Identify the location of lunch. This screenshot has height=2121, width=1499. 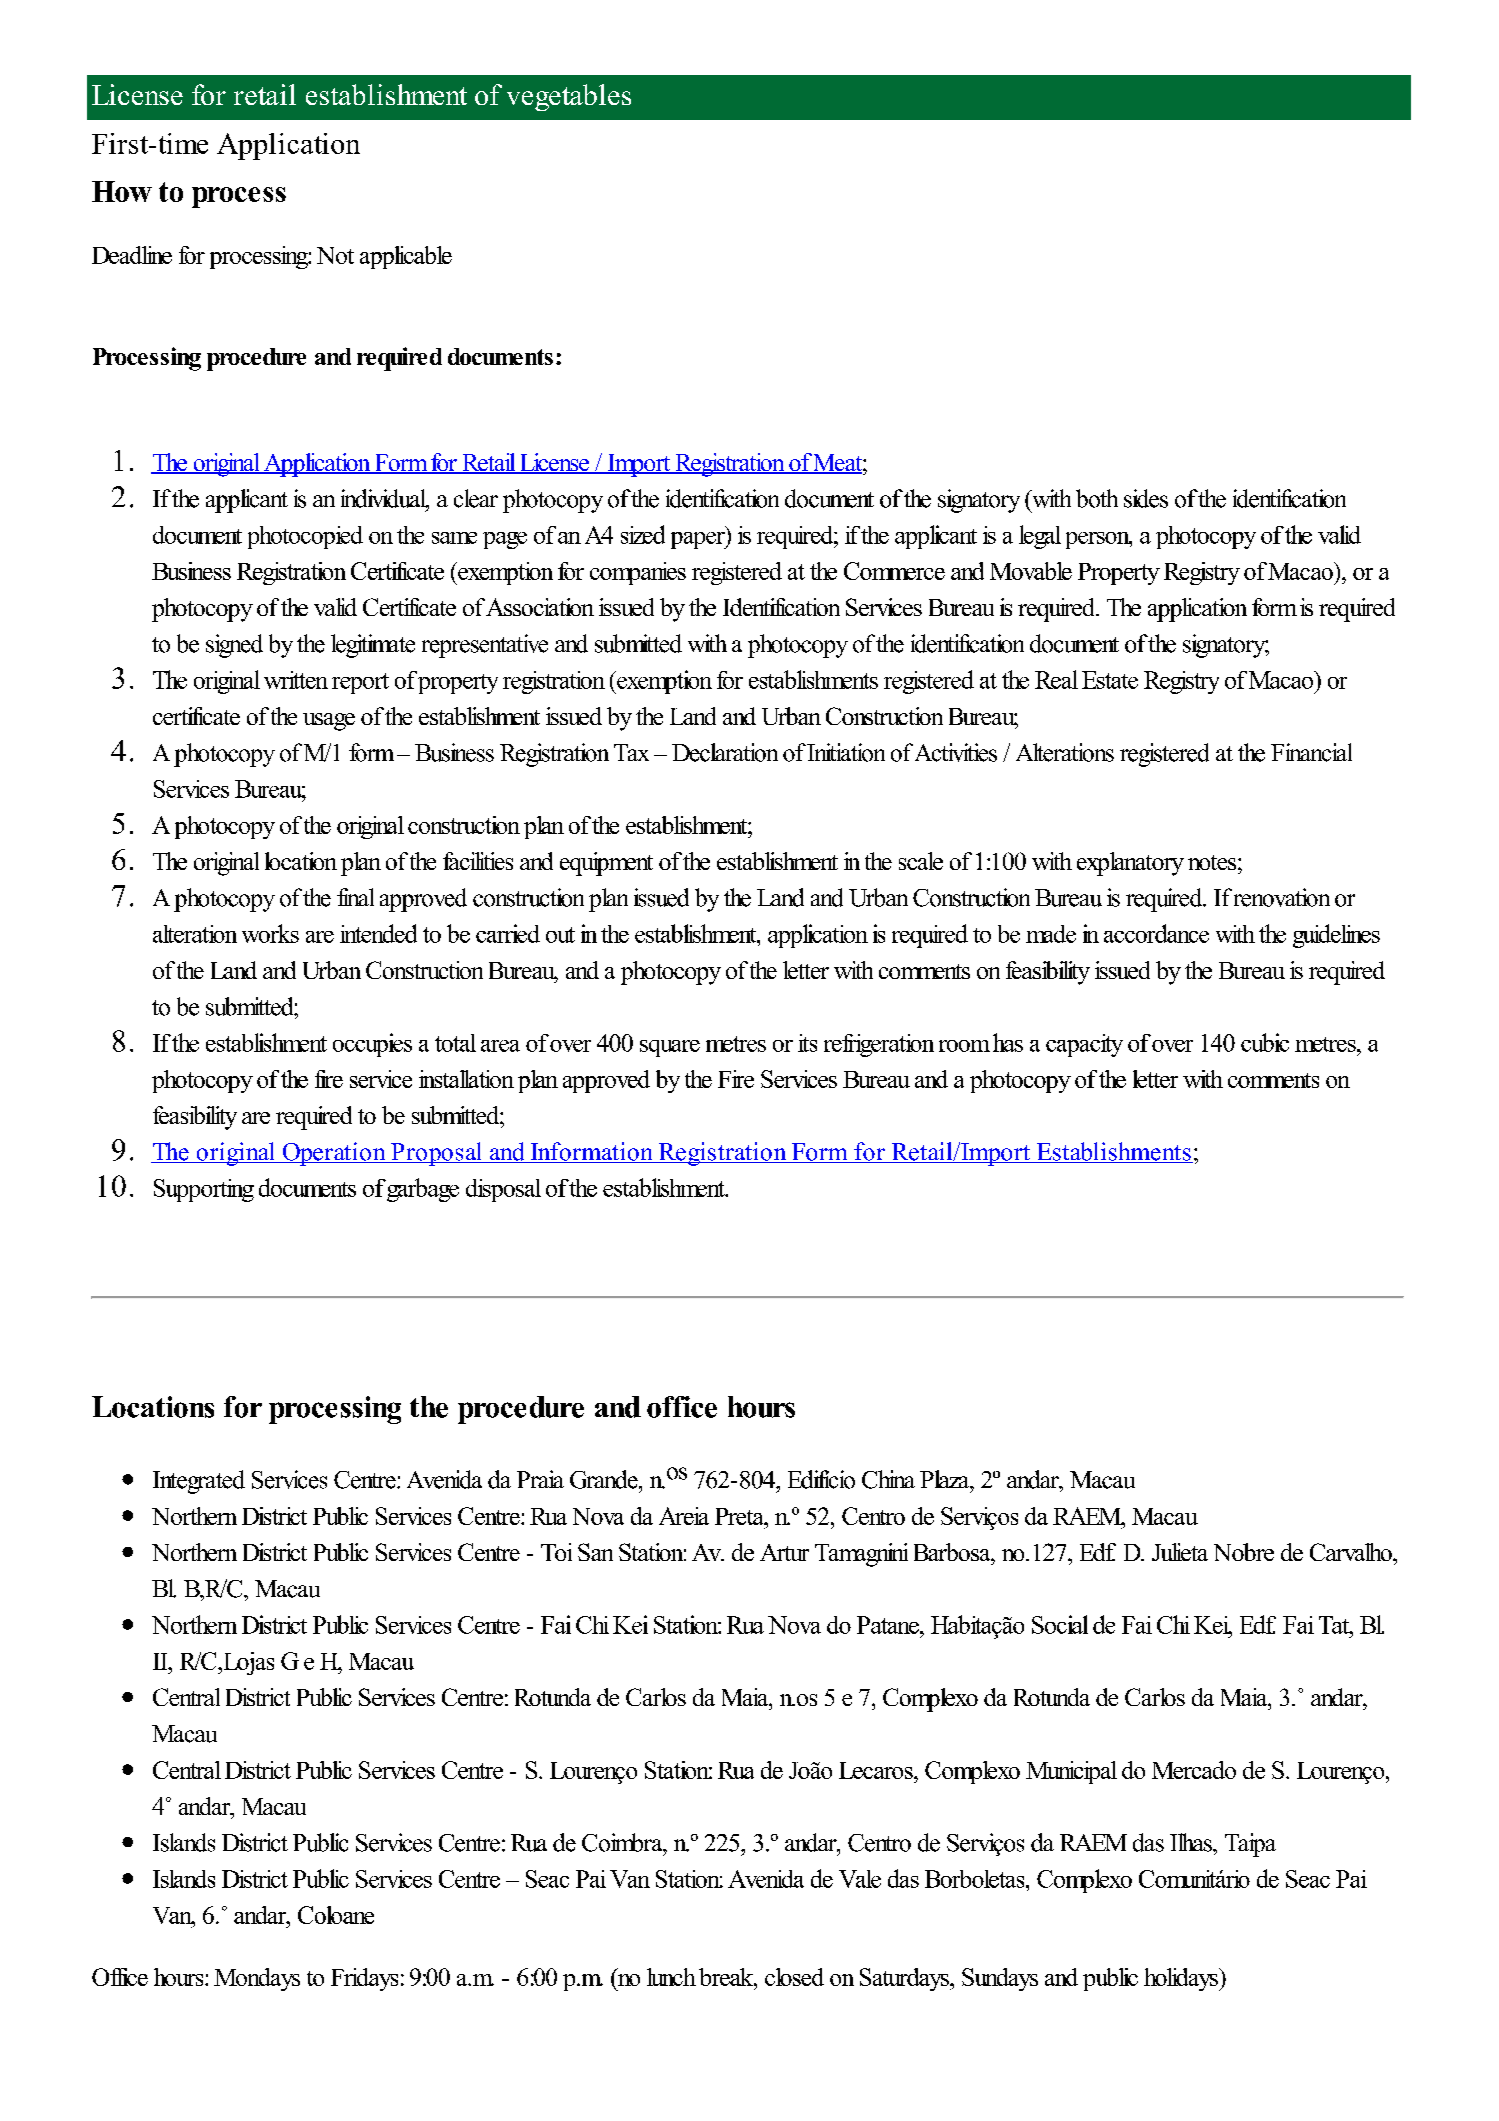
(671, 1977).
